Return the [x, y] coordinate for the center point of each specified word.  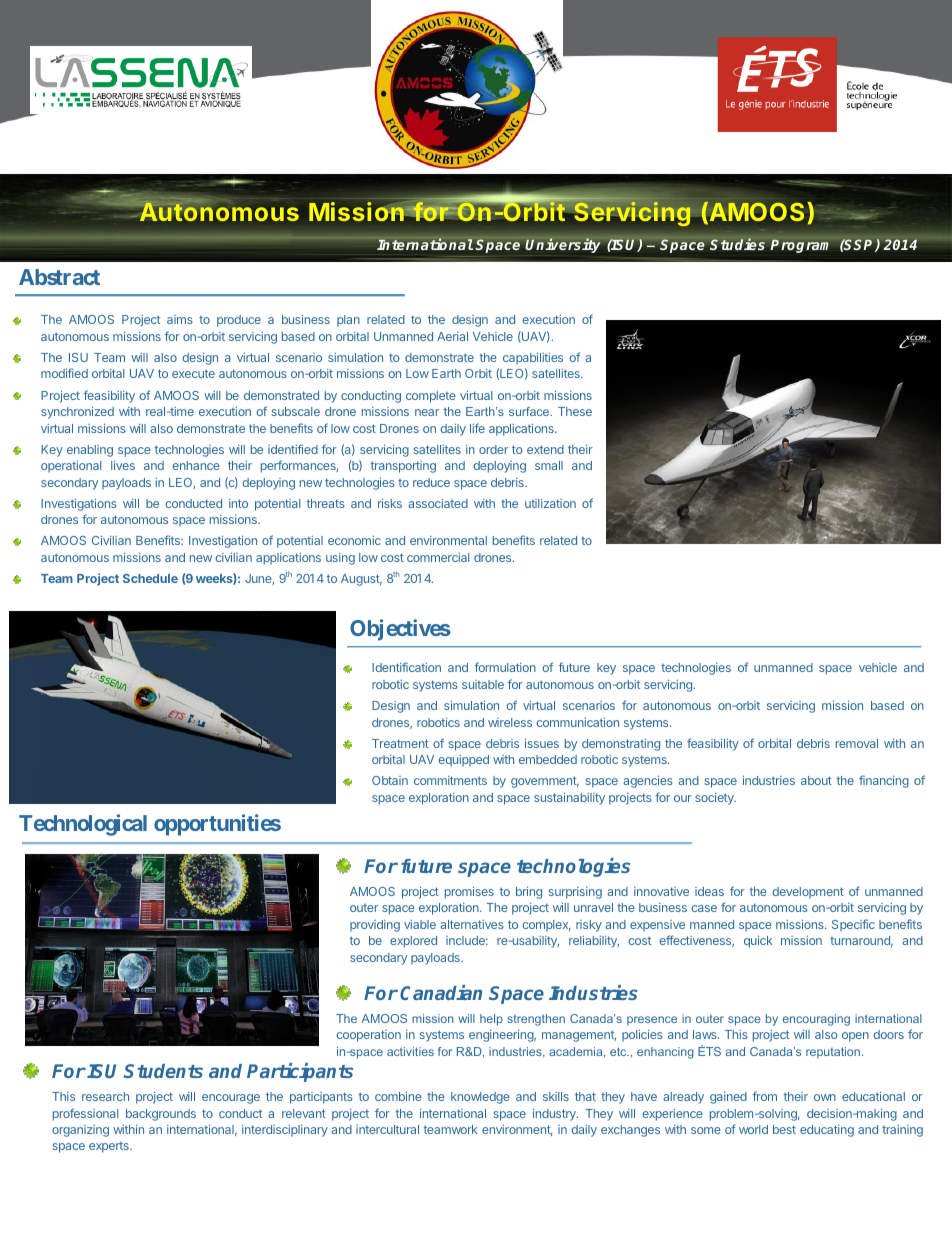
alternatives [472, 924]
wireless [510, 722]
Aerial [452, 336]
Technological [83, 825]
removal [857, 743]
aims [180, 319]
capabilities [533, 359]
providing [375, 926]
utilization [550, 503]
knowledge [480, 1098]
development [808, 893]
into [238, 503]
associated [438, 503]
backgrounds [161, 1115]
